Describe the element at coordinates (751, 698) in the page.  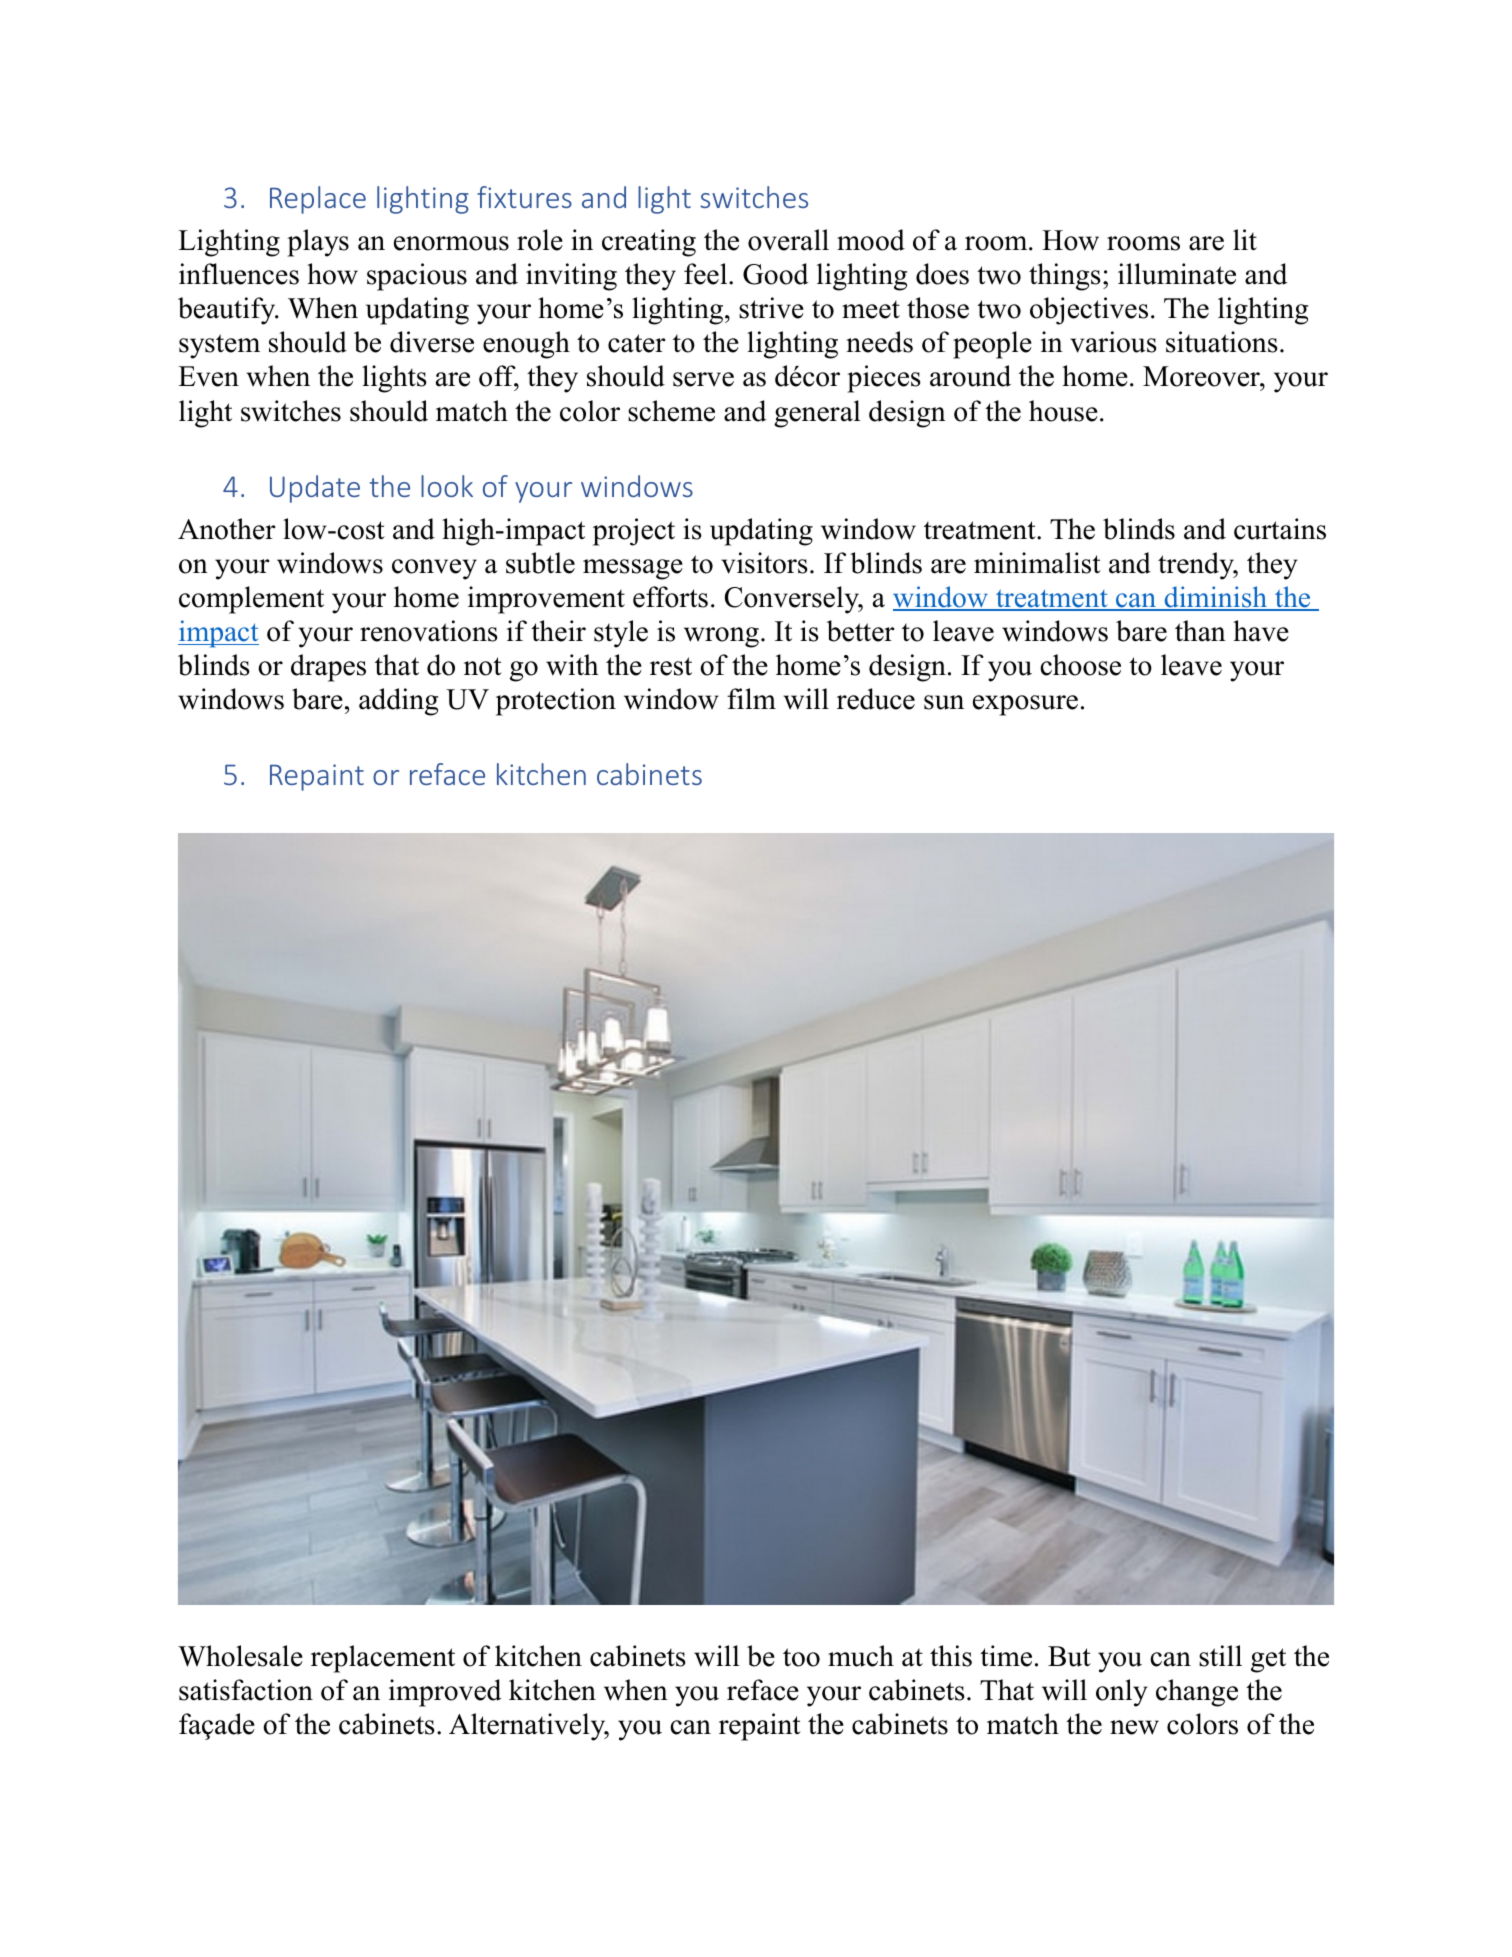
I see `film` at that location.
